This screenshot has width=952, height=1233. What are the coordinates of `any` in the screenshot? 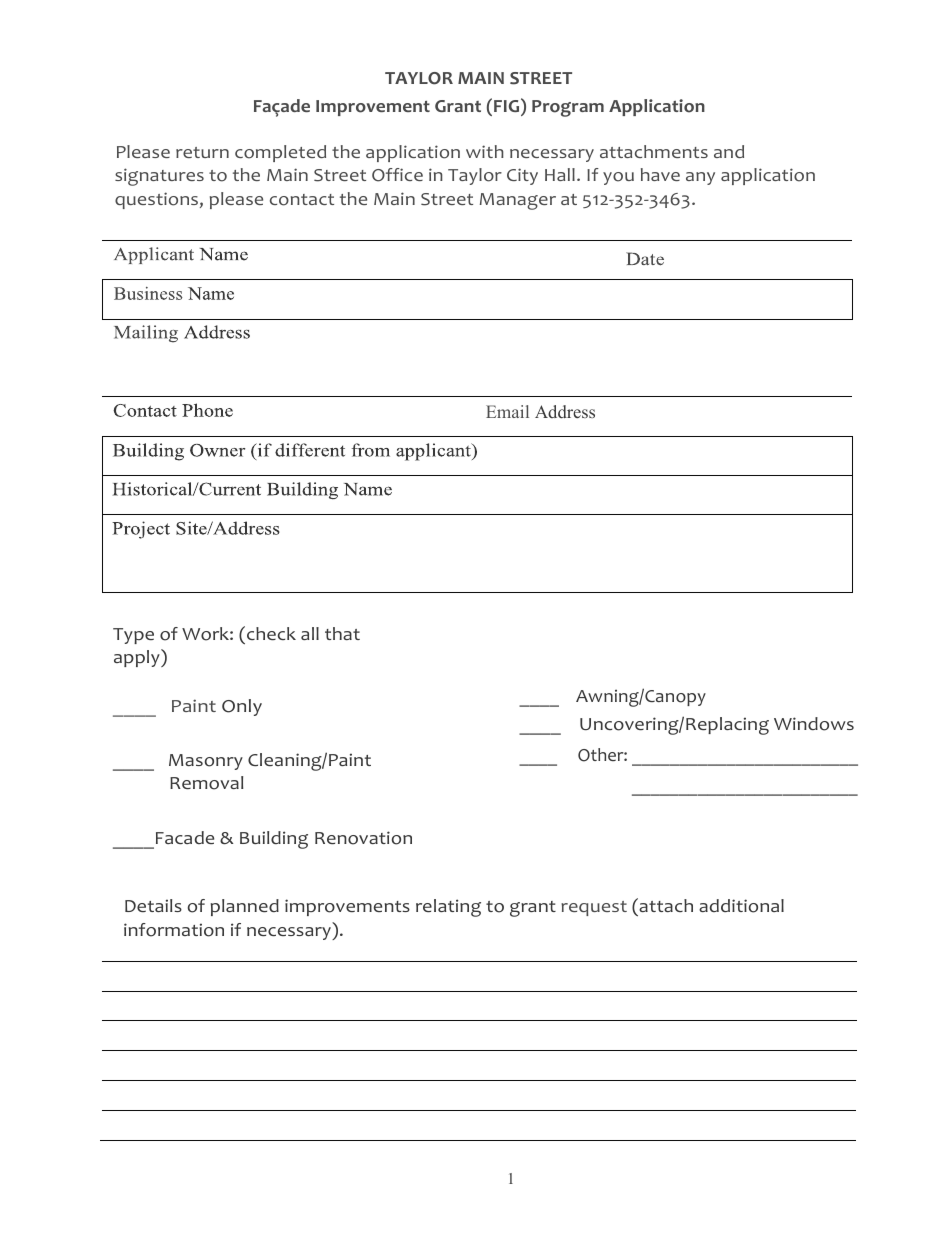 It's located at (700, 178).
